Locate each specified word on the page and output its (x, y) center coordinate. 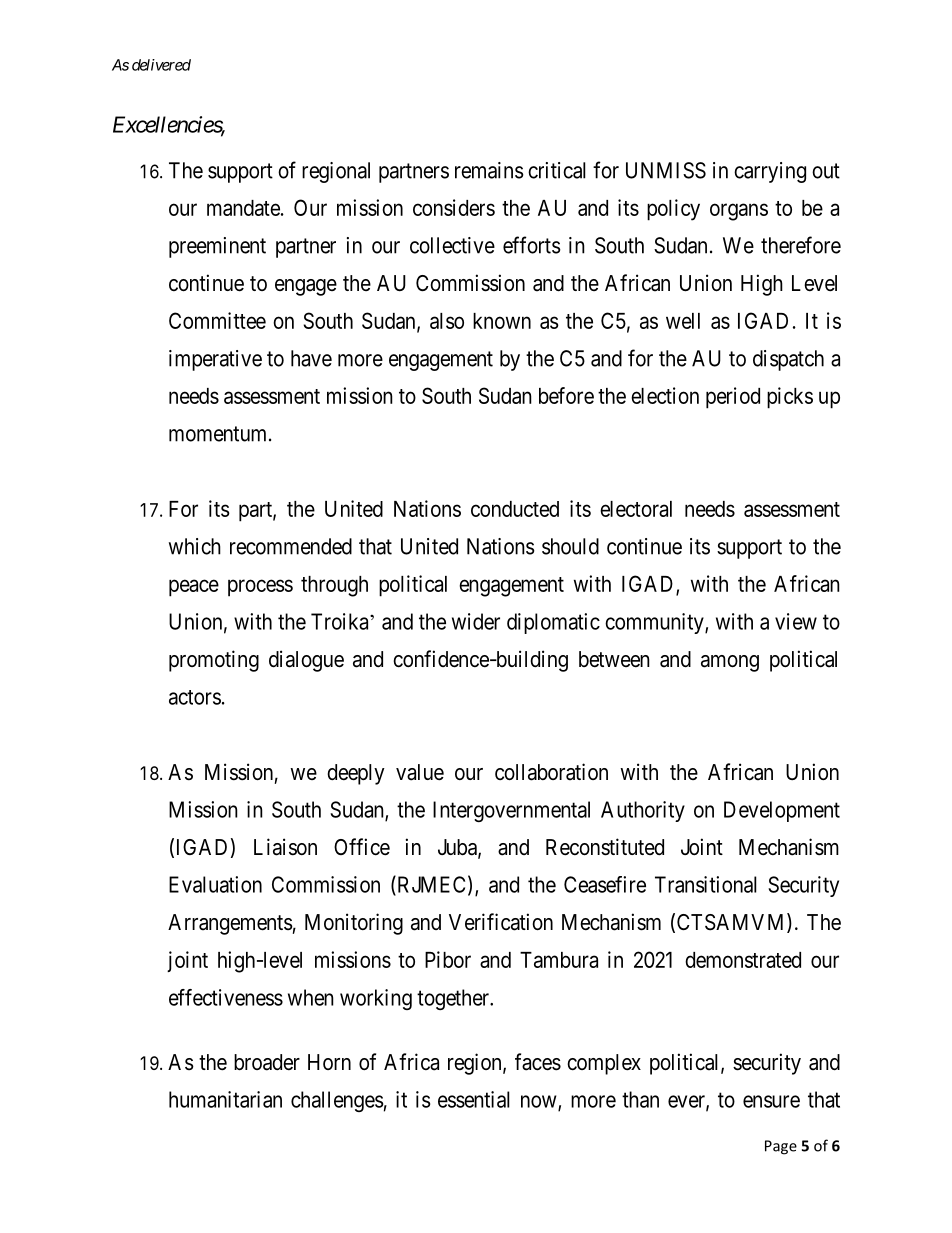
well (683, 321)
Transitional (706, 884)
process (260, 588)
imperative (215, 360)
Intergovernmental (511, 811)
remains (489, 170)
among (730, 663)
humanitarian (225, 1099)
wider (476, 621)
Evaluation (215, 884)
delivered (161, 65)
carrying (770, 172)
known (502, 321)
